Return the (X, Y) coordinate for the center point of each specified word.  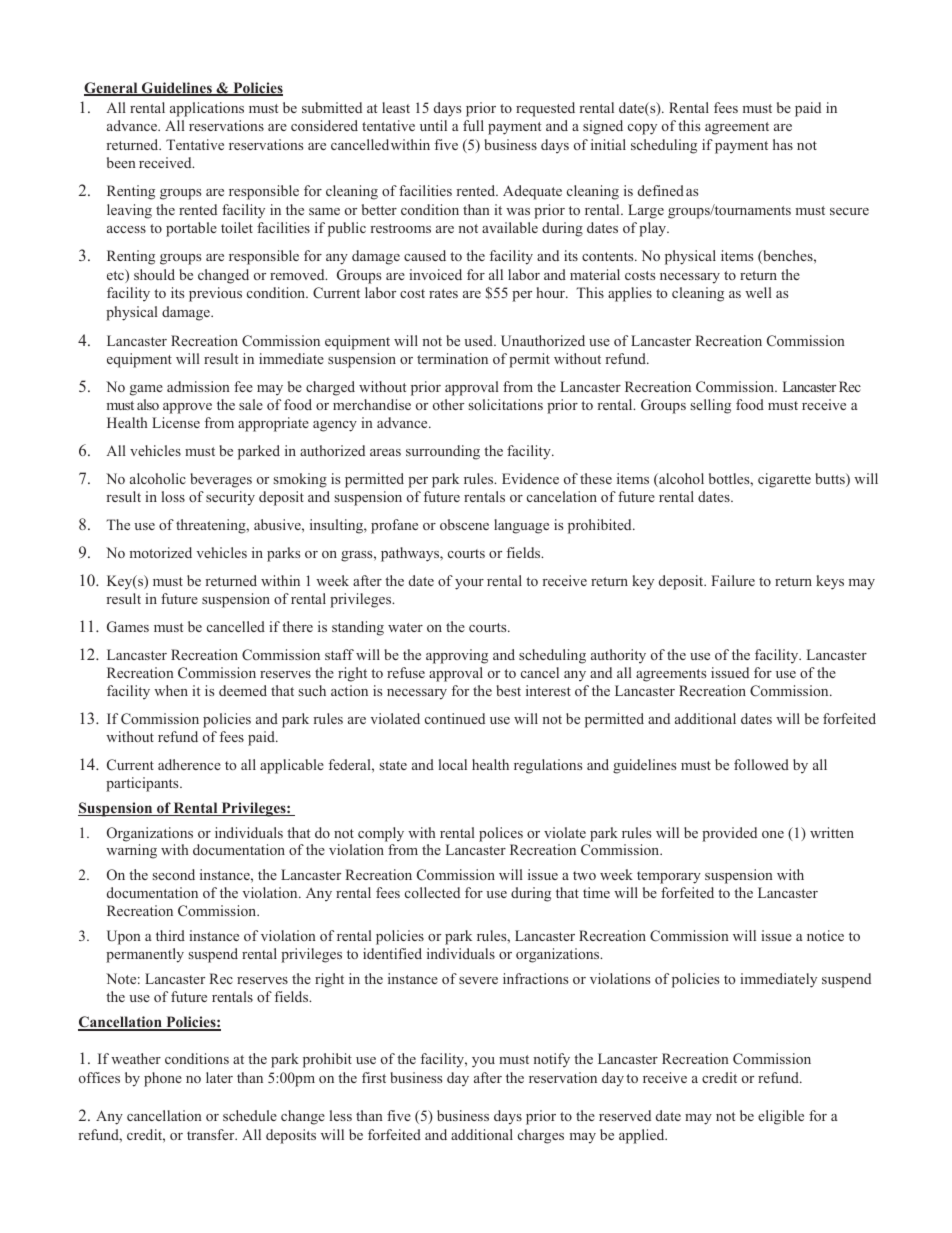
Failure (733, 580)
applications (207, 109)
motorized (161, 552)
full (473, 125)
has (783, 144)
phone (163, 1079)
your (469, 584)
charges (541, 1136)
